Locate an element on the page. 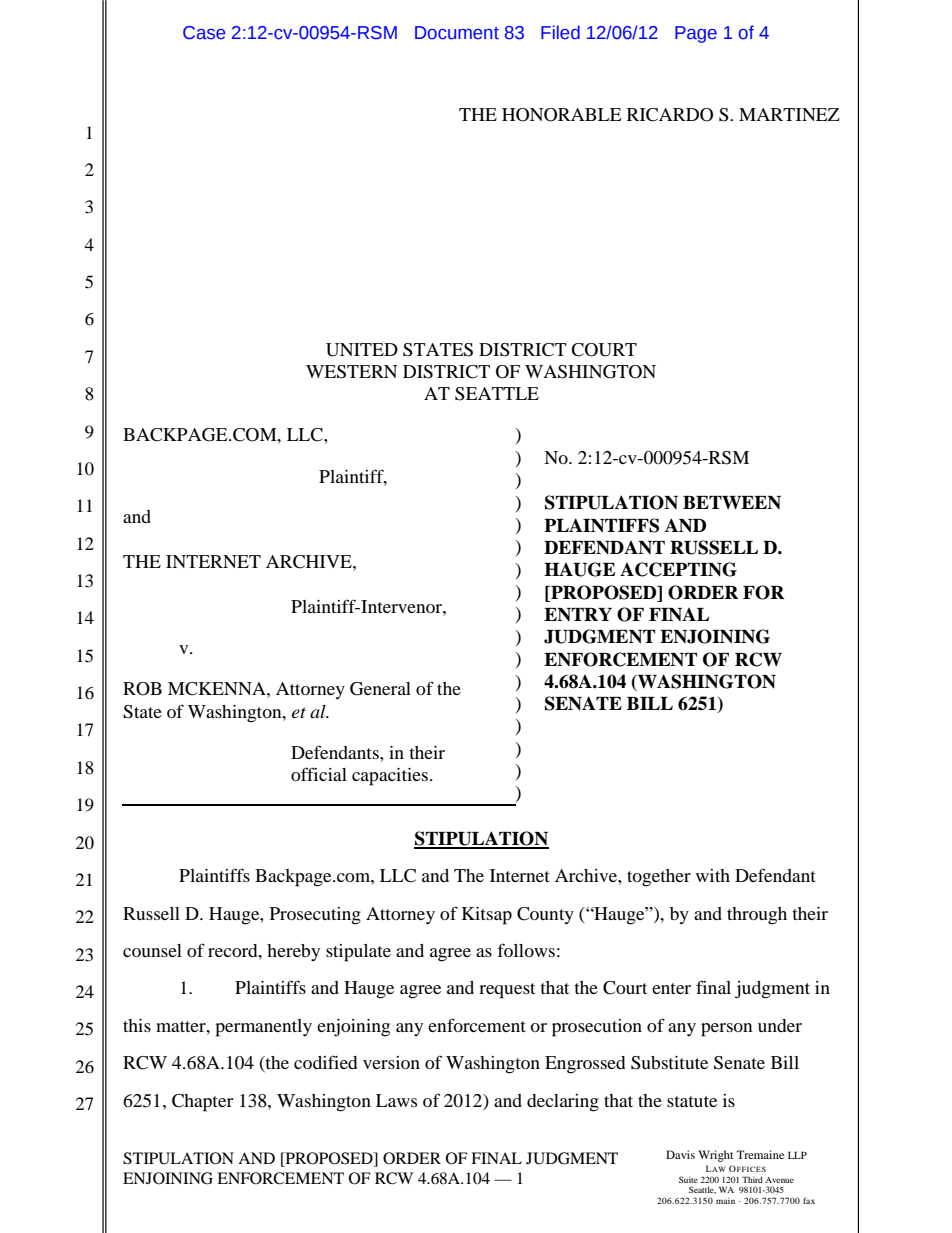 This page has width=952, height=1233. capacities is located at coordinates (390, 777).
